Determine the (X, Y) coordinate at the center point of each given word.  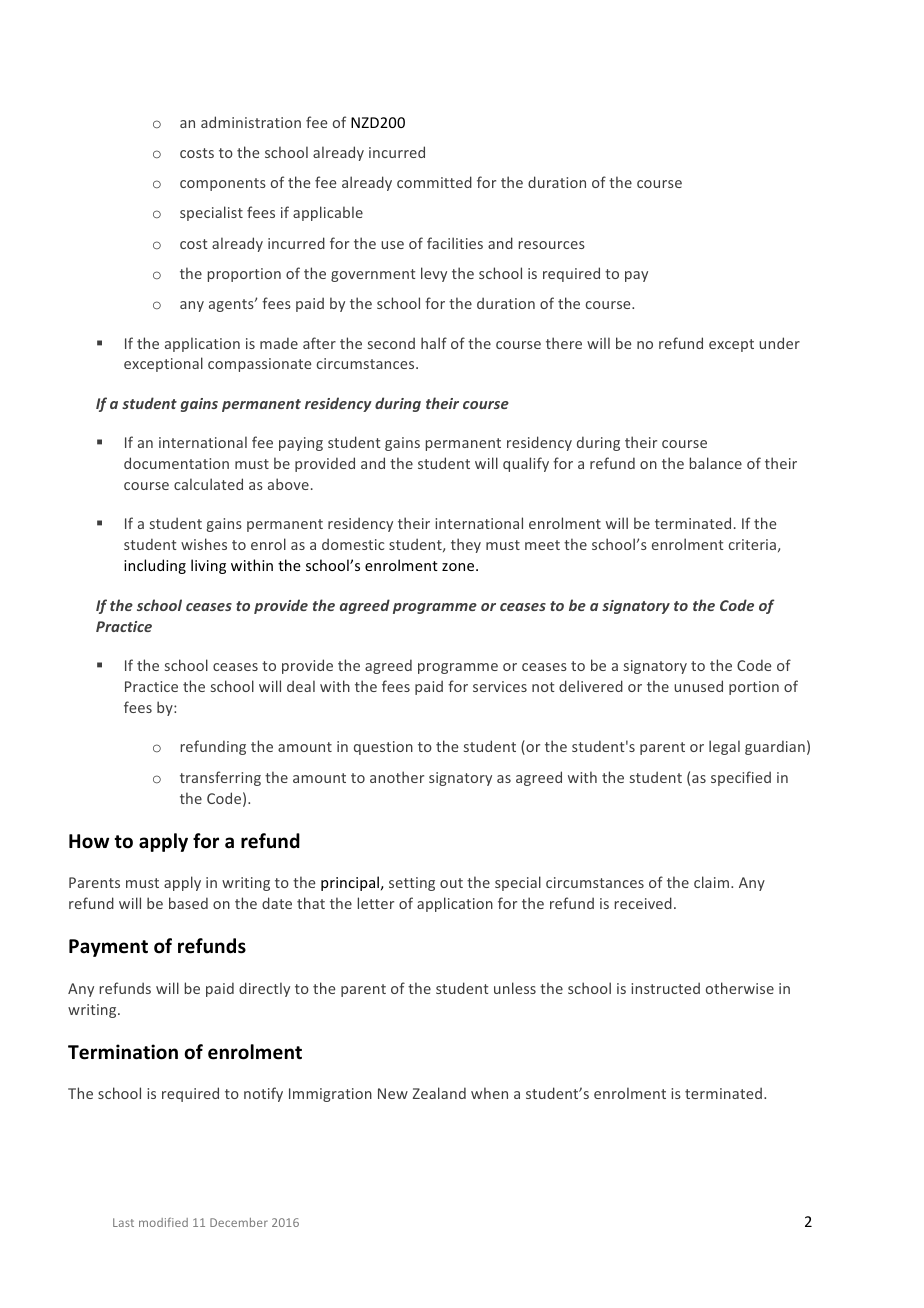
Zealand (439, 1093)
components (223, 184)
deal (301, 686)
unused (698, 686)
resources (552, 245)
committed (434, 182)
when (489, 1093)
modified (163, 1222)
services (500, 686)
